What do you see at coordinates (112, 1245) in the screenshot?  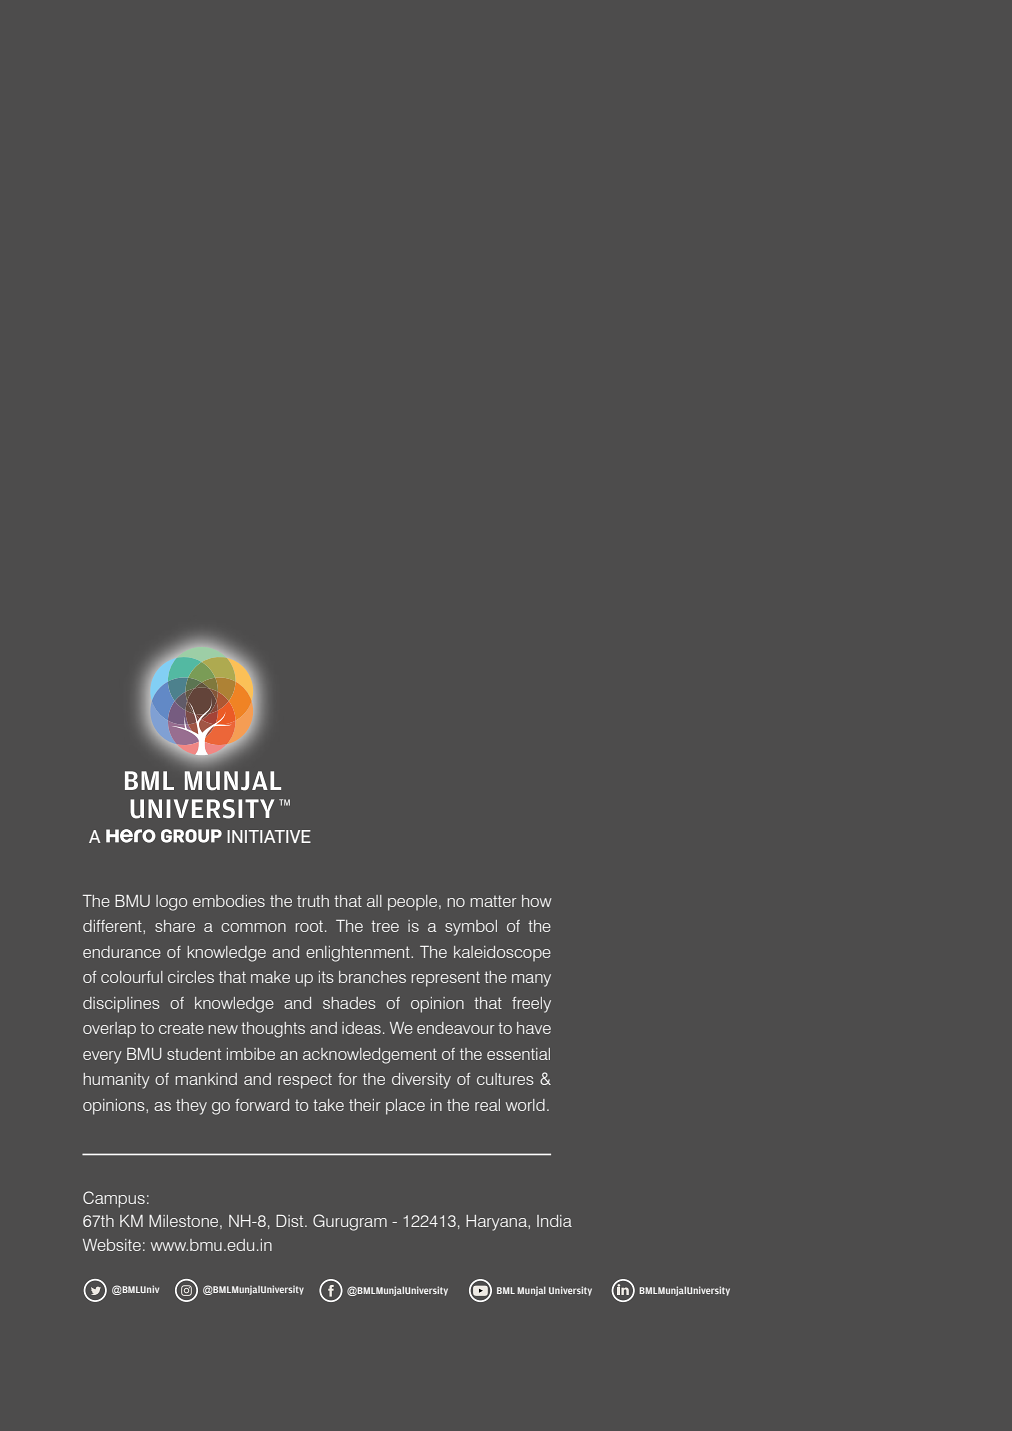 I see `Website` at bounding box center [112, 1245].
